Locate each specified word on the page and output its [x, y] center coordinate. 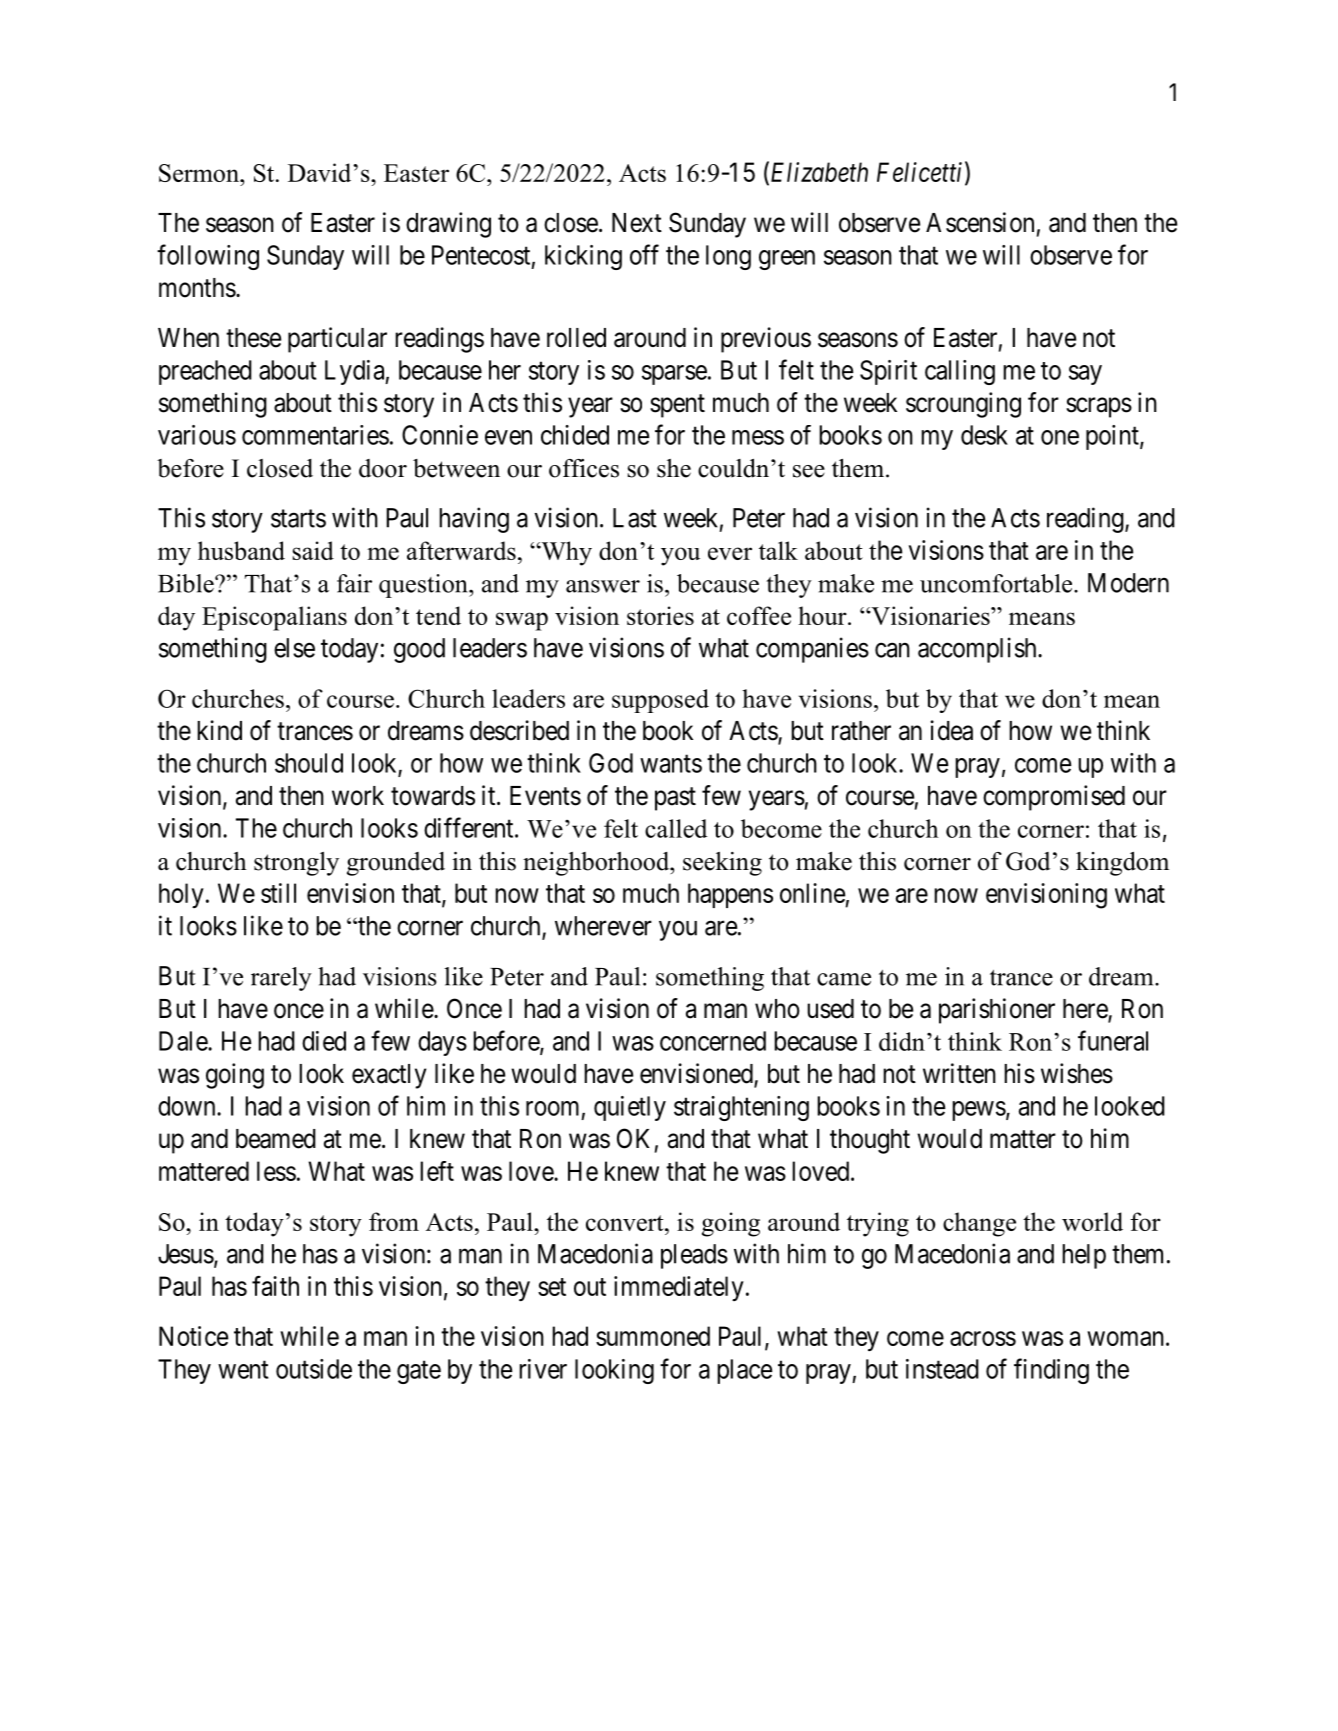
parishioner [997, 1011]
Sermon [200, 173]
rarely [281, 979]
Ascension [980, 222]
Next [637, 223]
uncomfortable [997, 583]
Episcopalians [274, 618]
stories [660, 615]
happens [730, 895]
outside [314, 1369]
